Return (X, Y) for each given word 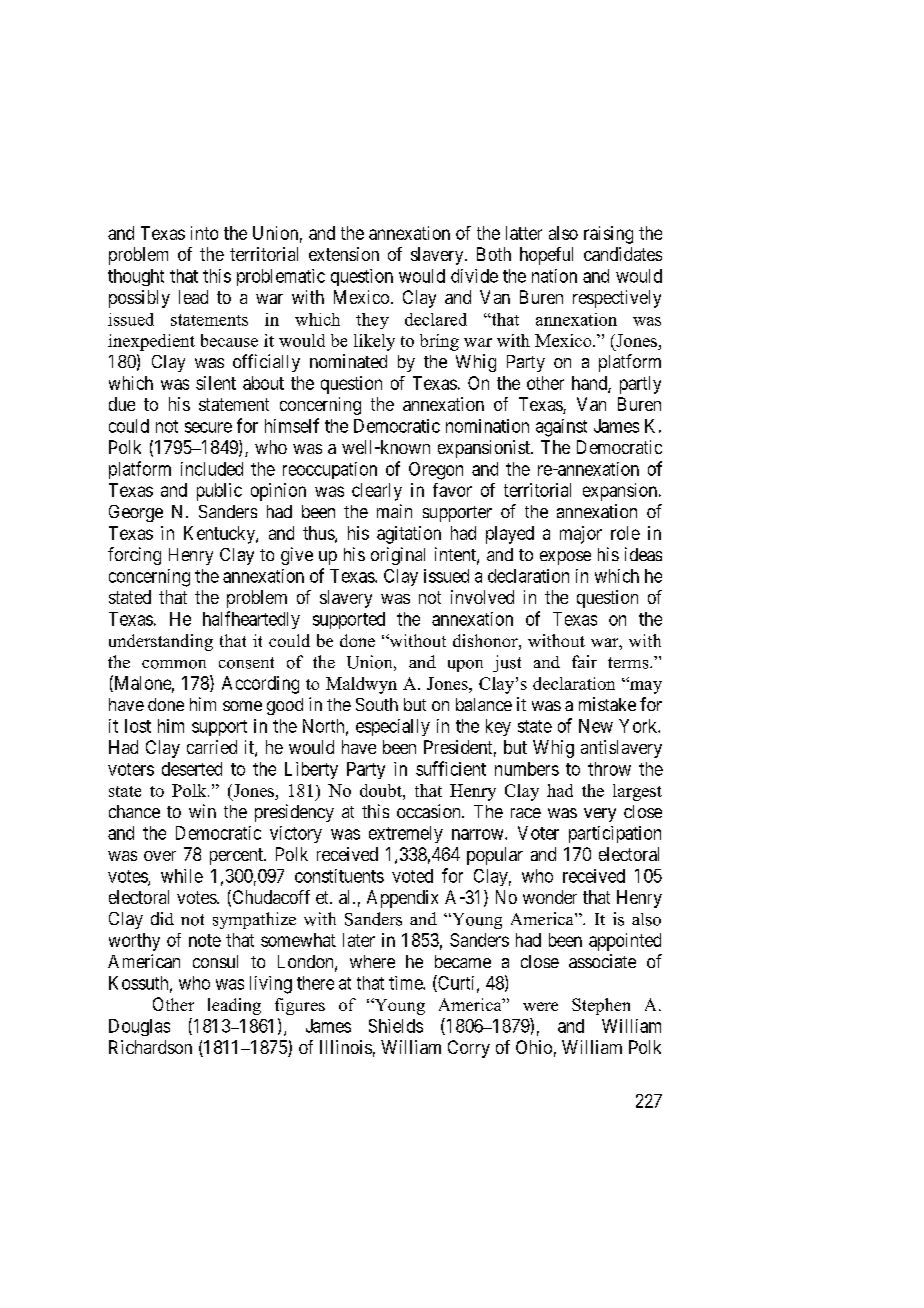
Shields (396, 1026)
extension (344, 254)
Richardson (150, 1047)
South (377, 704)
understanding (161, 642)
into (204, 233)
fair (584, 661)
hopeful (546, 256)
